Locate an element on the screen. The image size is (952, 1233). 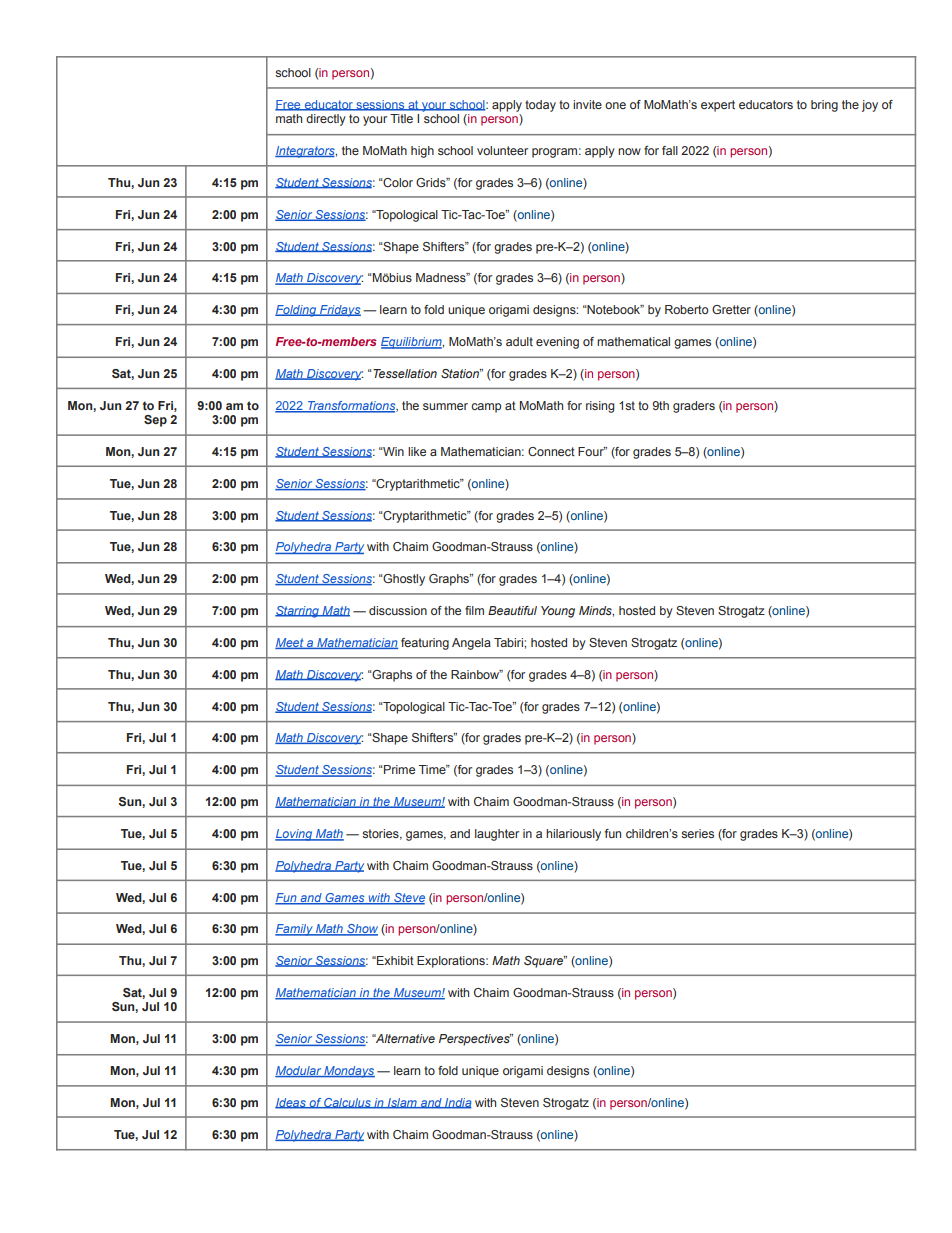
volunteer is located at coordinates (502, 150).
